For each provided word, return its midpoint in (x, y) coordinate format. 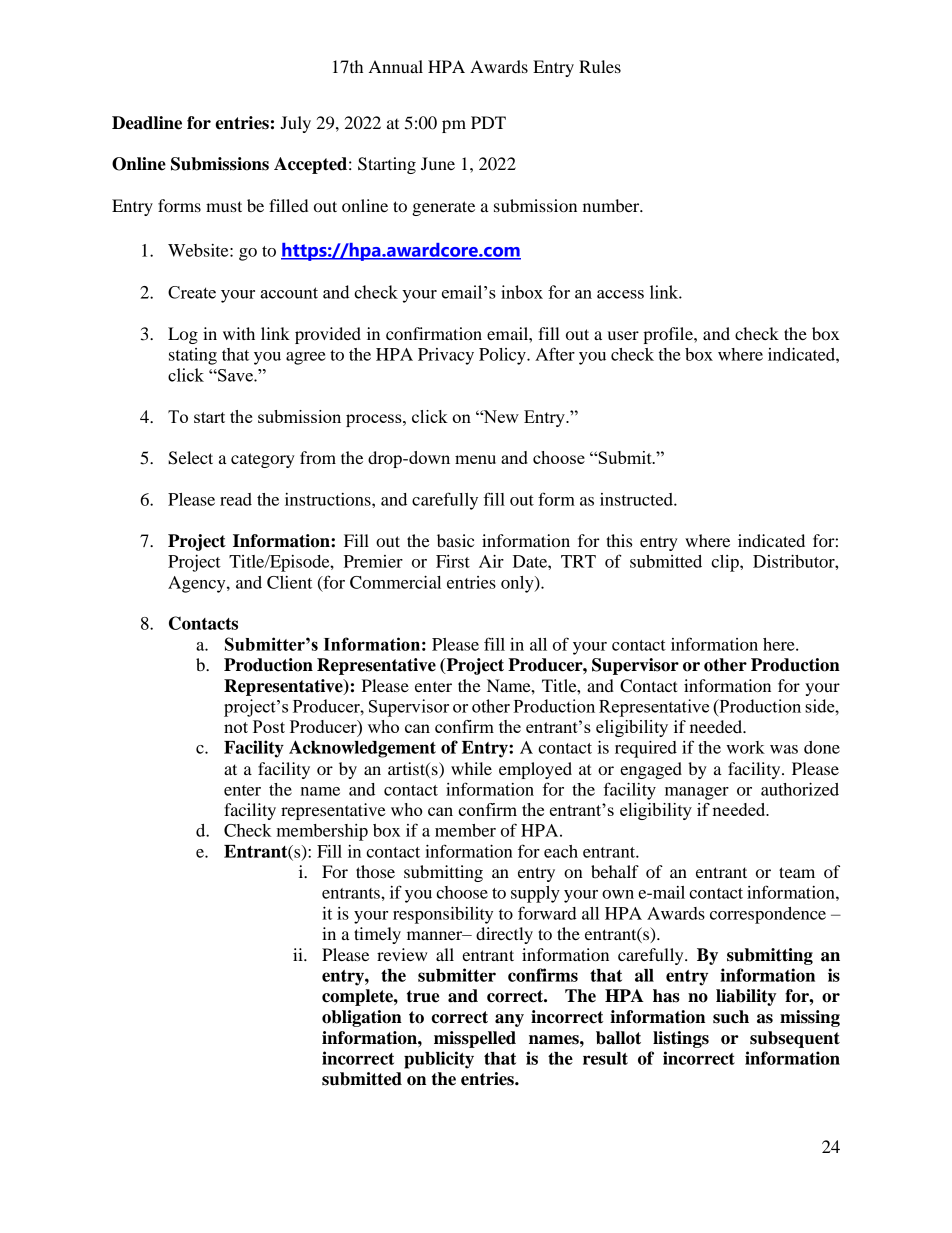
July (295, 124)
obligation (362, 1018)
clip (726, 563)
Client (289, 582)
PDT (488, 122)
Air (491, 561)
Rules (600, 66)
